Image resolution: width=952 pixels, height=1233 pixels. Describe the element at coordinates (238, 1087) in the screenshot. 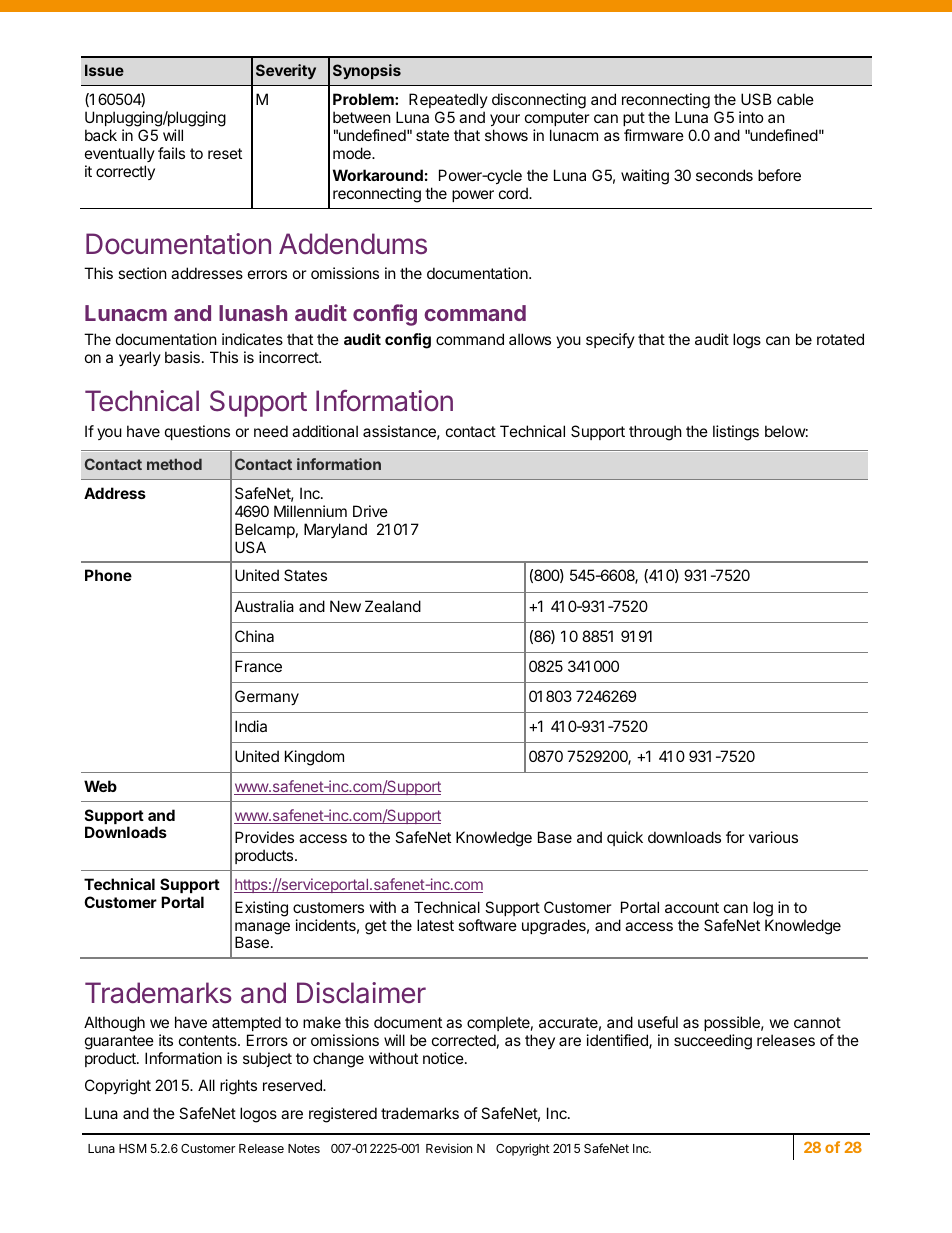

I see `rights` at that location.
